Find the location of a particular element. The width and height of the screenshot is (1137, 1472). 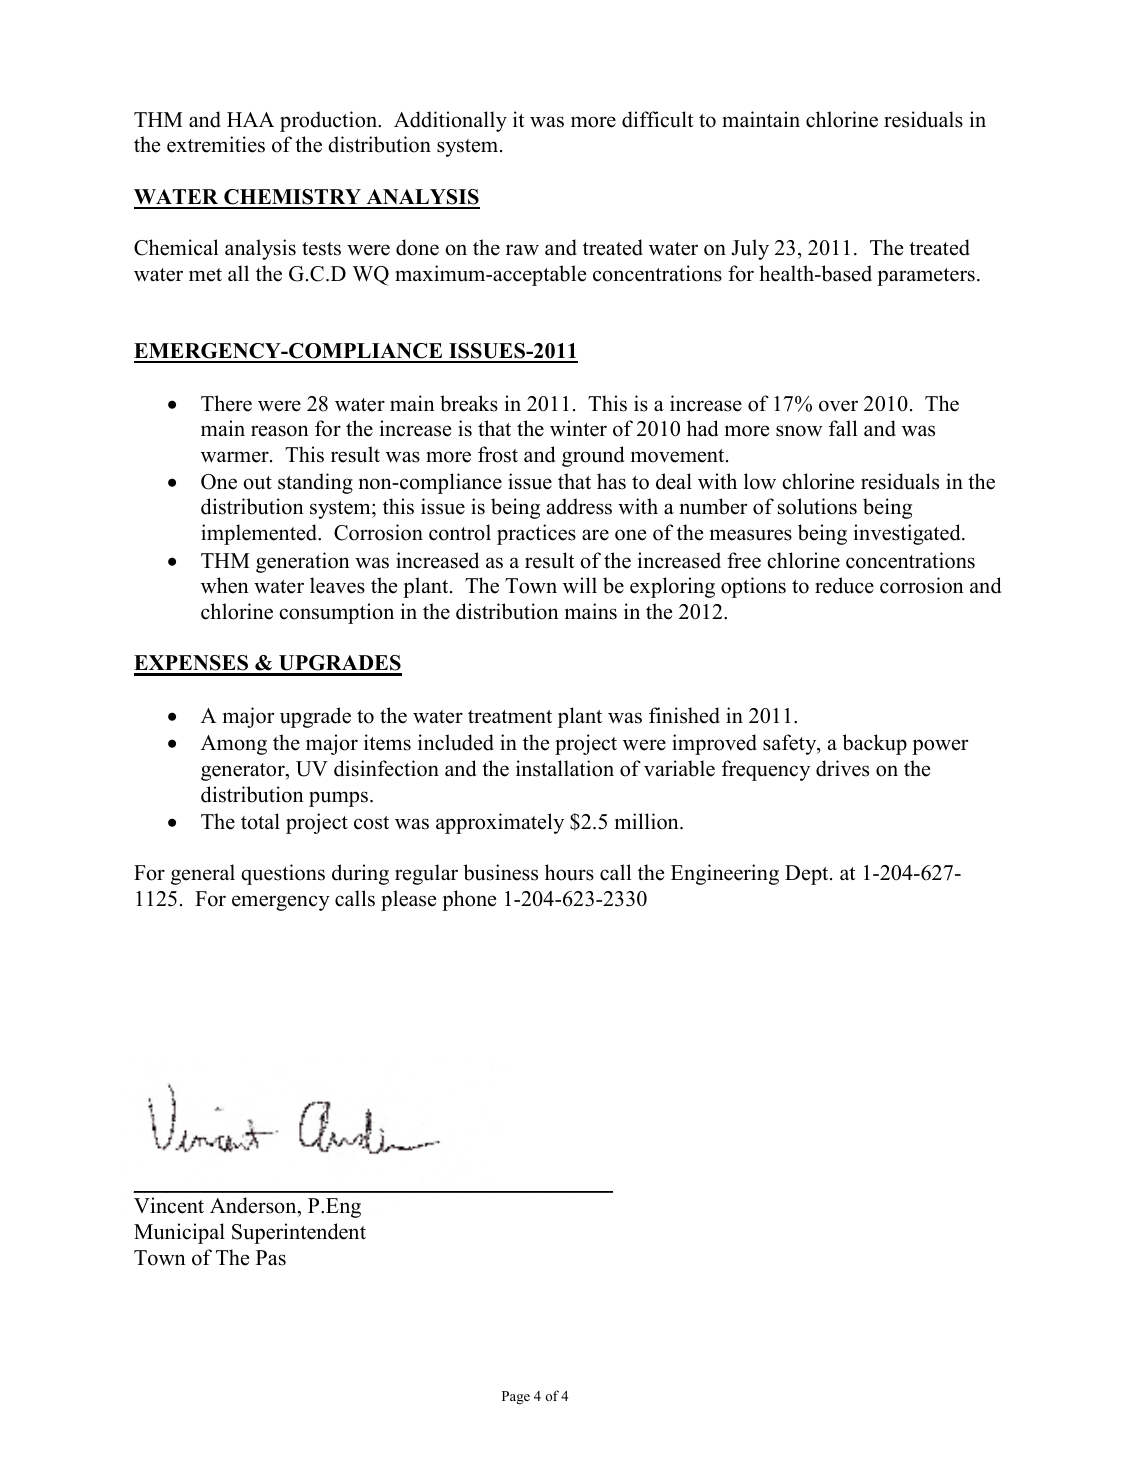

Superintendent is located at coordinates (299, 1233).
